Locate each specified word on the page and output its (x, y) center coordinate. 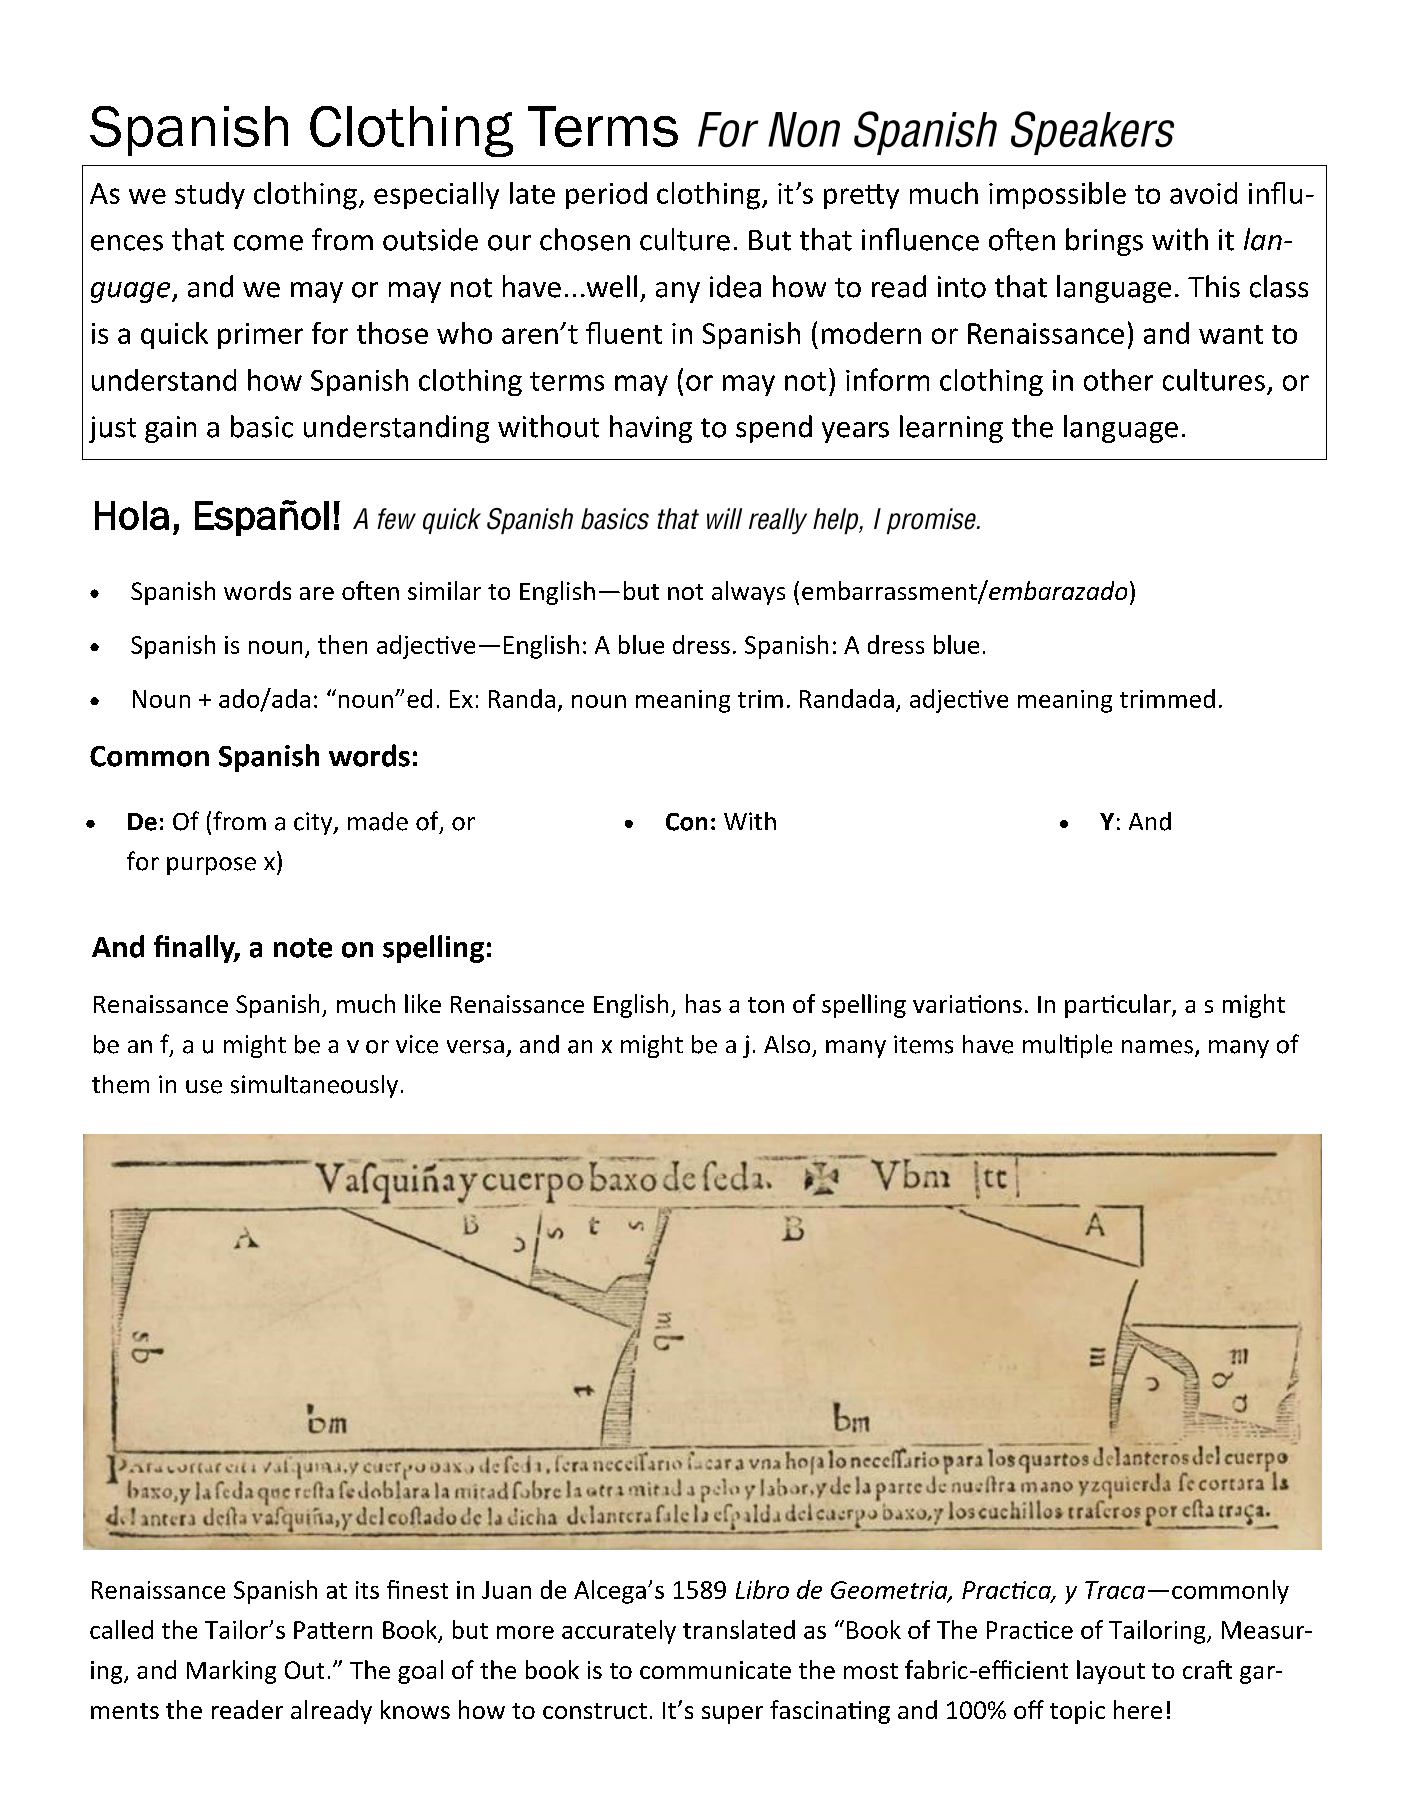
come (268, 243)
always (748, 593)
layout (1111, 1672)
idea (735, 286)
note (303, 948)
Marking (231, 1672)
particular (1119, 1006)
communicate (715, 1670)
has (703, 1003)
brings (1104, 242)
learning (951, 429)
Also (787, 1044)
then (342, 644)
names (1157, 1047)
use (204, 1087)
